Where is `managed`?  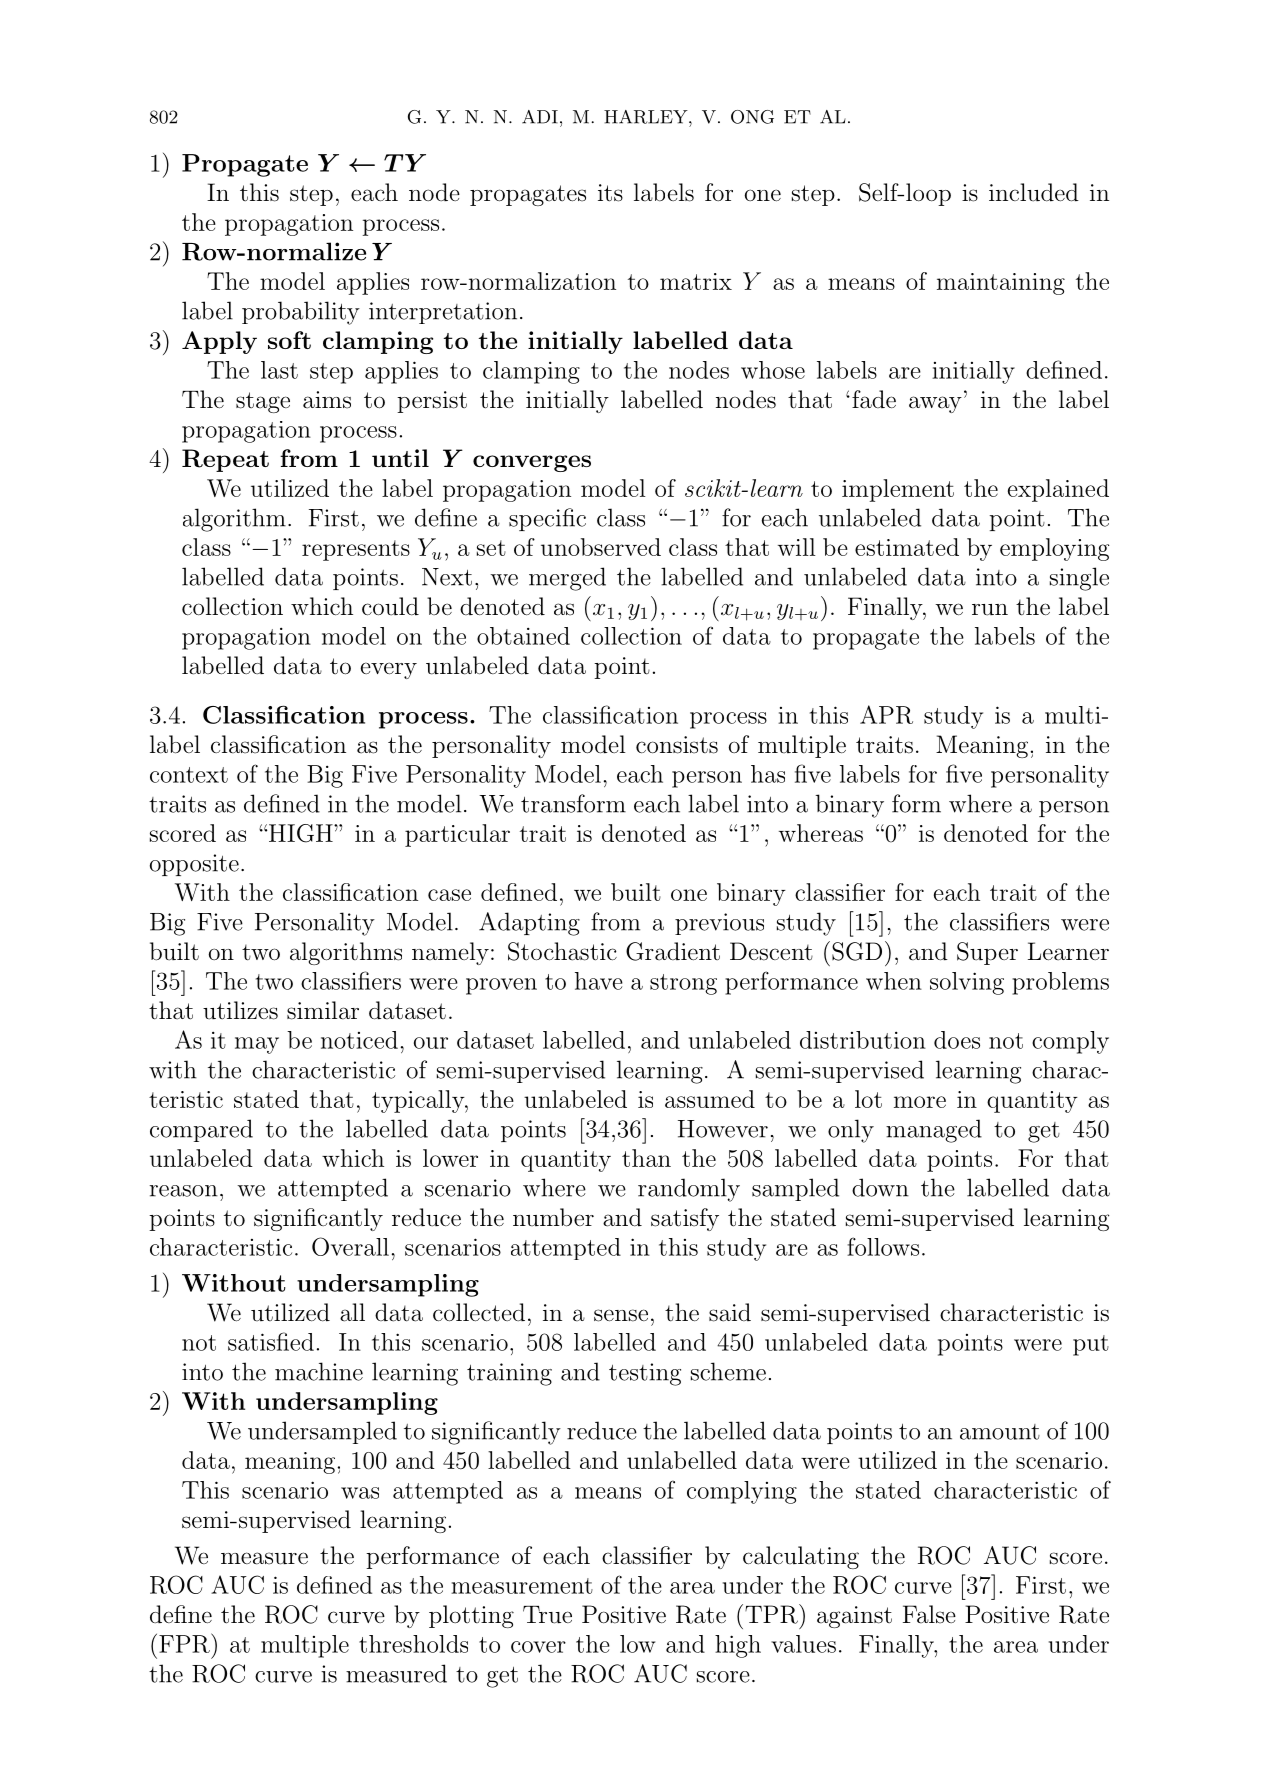 managed is located at coordinates (934, 1131).
